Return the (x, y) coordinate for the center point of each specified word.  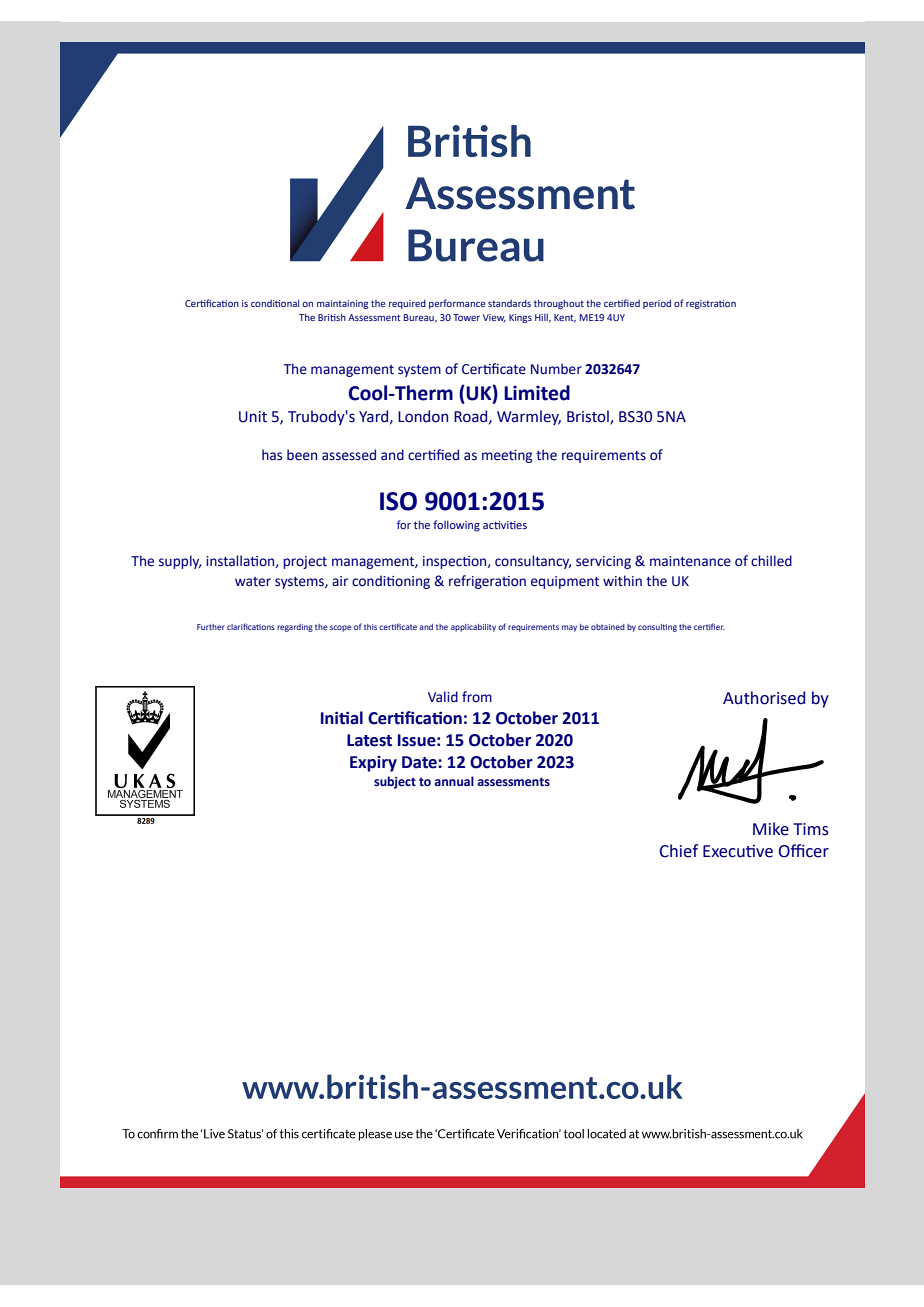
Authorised (764, 698)
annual (454, 781)
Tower (466, 317)
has (272, 455)
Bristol (589, 417)
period (657, 304)
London (423, 416)
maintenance (690, 561)
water (253, 582)
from (477, 696)
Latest (369, 740)
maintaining (342, 304)
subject (395, 782)
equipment (565, 582)
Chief (679, 851)
